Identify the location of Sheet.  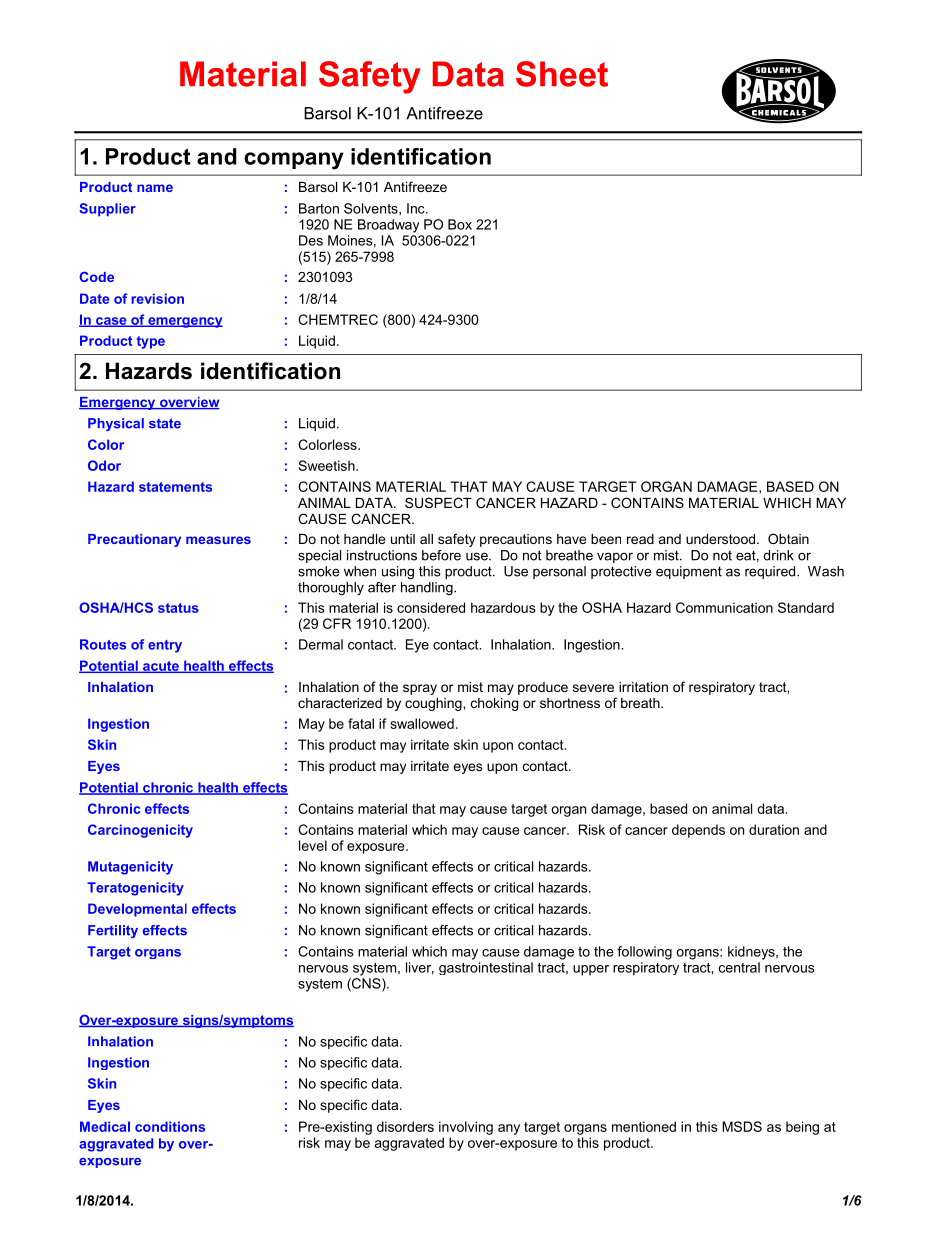
(562, 74).
